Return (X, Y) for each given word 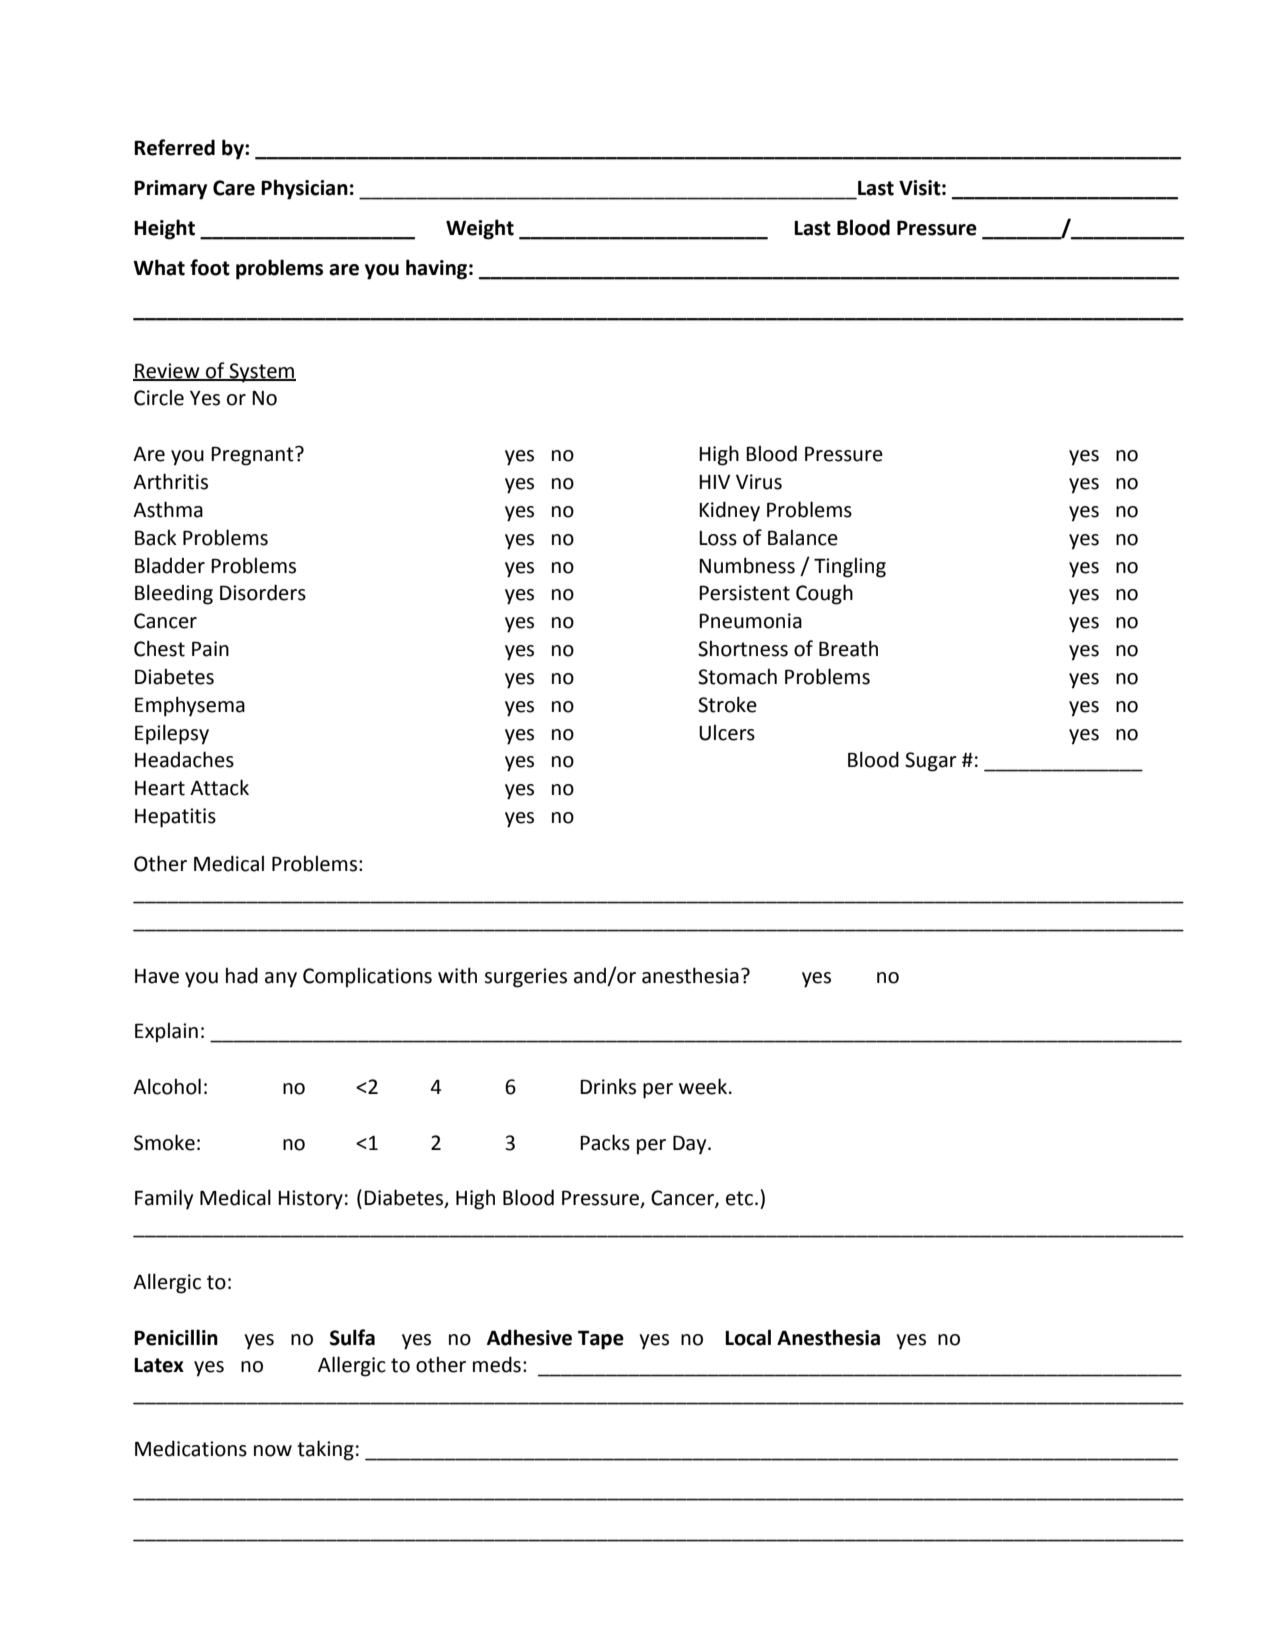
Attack (219, 787)
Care (234, 188)
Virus (759, 482)
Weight (480, 229)
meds (497, 1364)
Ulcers (727, 732)
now (273, 1451)
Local (748, 1337)
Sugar (931, 762)
